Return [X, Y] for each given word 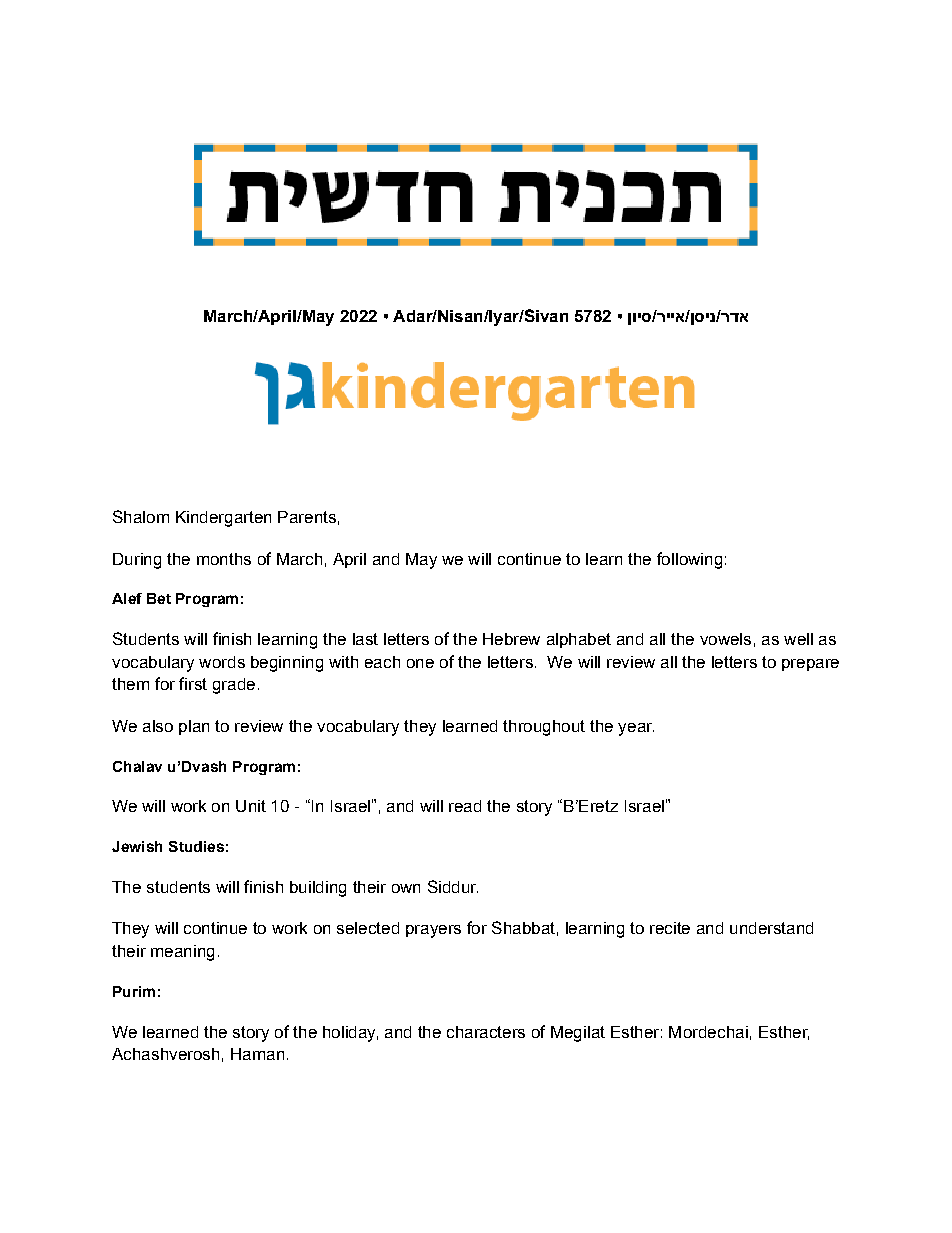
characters [486, 1032]
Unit [251, 806]
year [636, 729]
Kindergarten [223, 519]
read [465, 806]
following [689, 560]
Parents [307, 517]
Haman [257, 1054]
